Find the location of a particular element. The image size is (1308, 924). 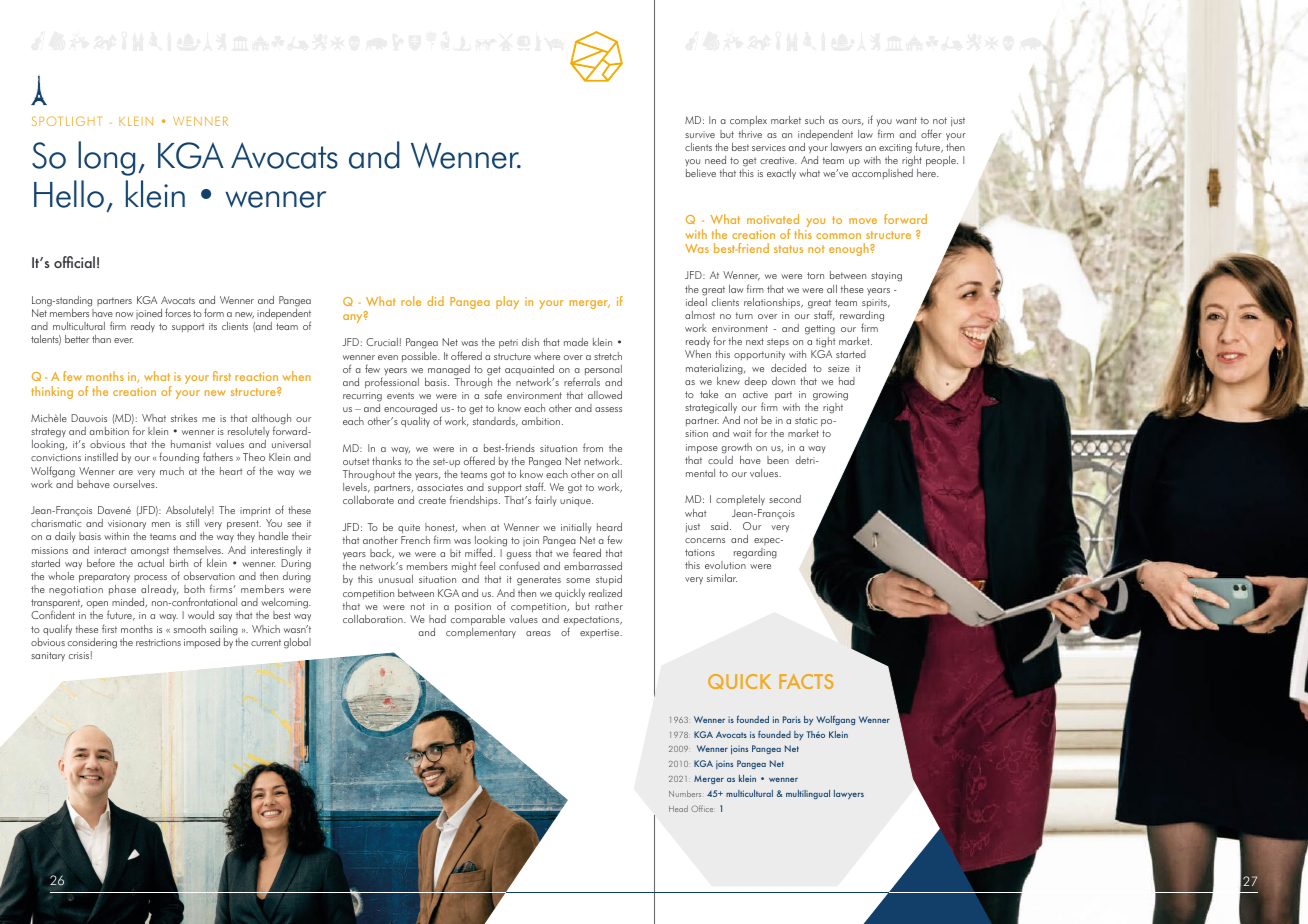

such is located at coordinates (814, 120).
